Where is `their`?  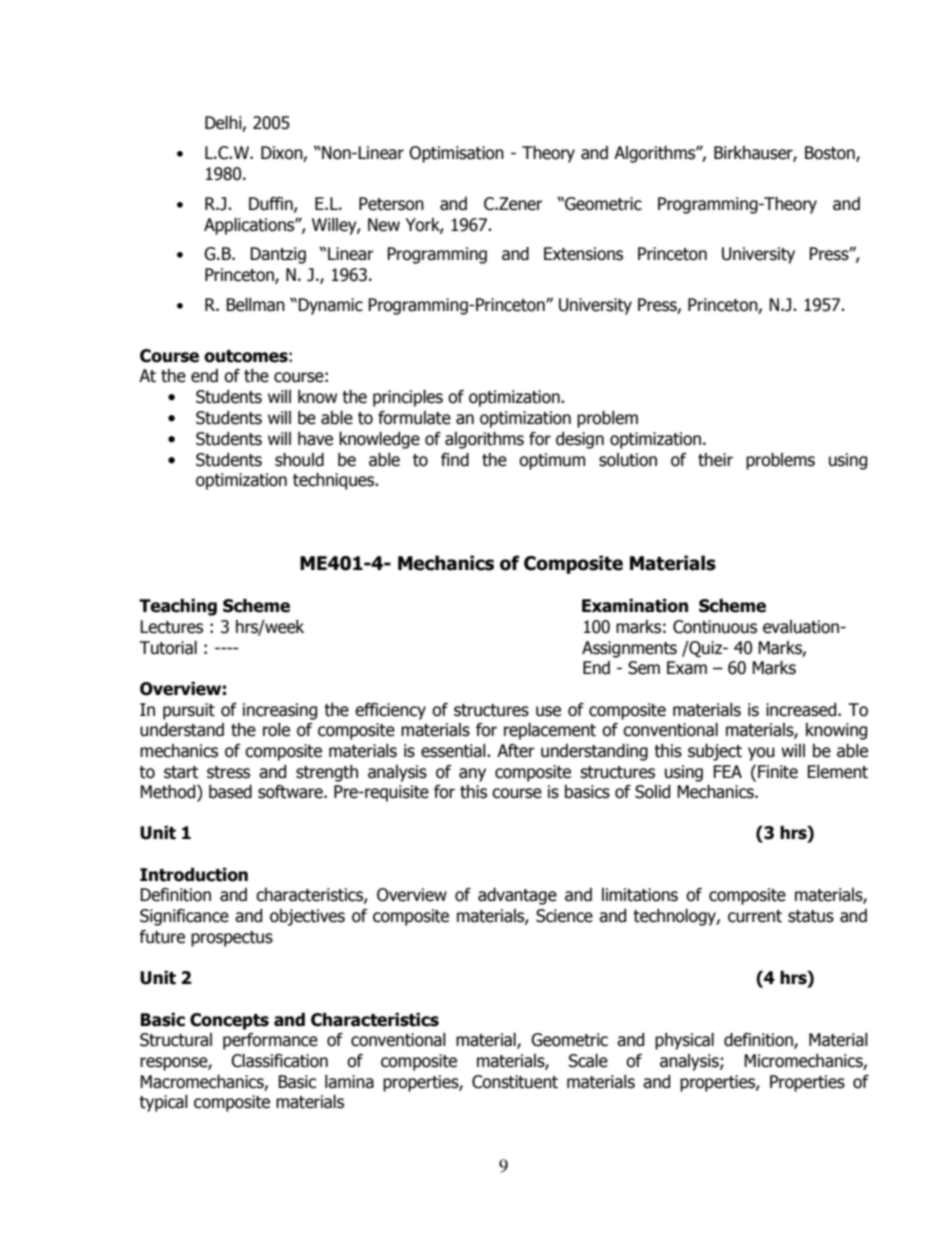
their is located at coordinates (715, 460).
